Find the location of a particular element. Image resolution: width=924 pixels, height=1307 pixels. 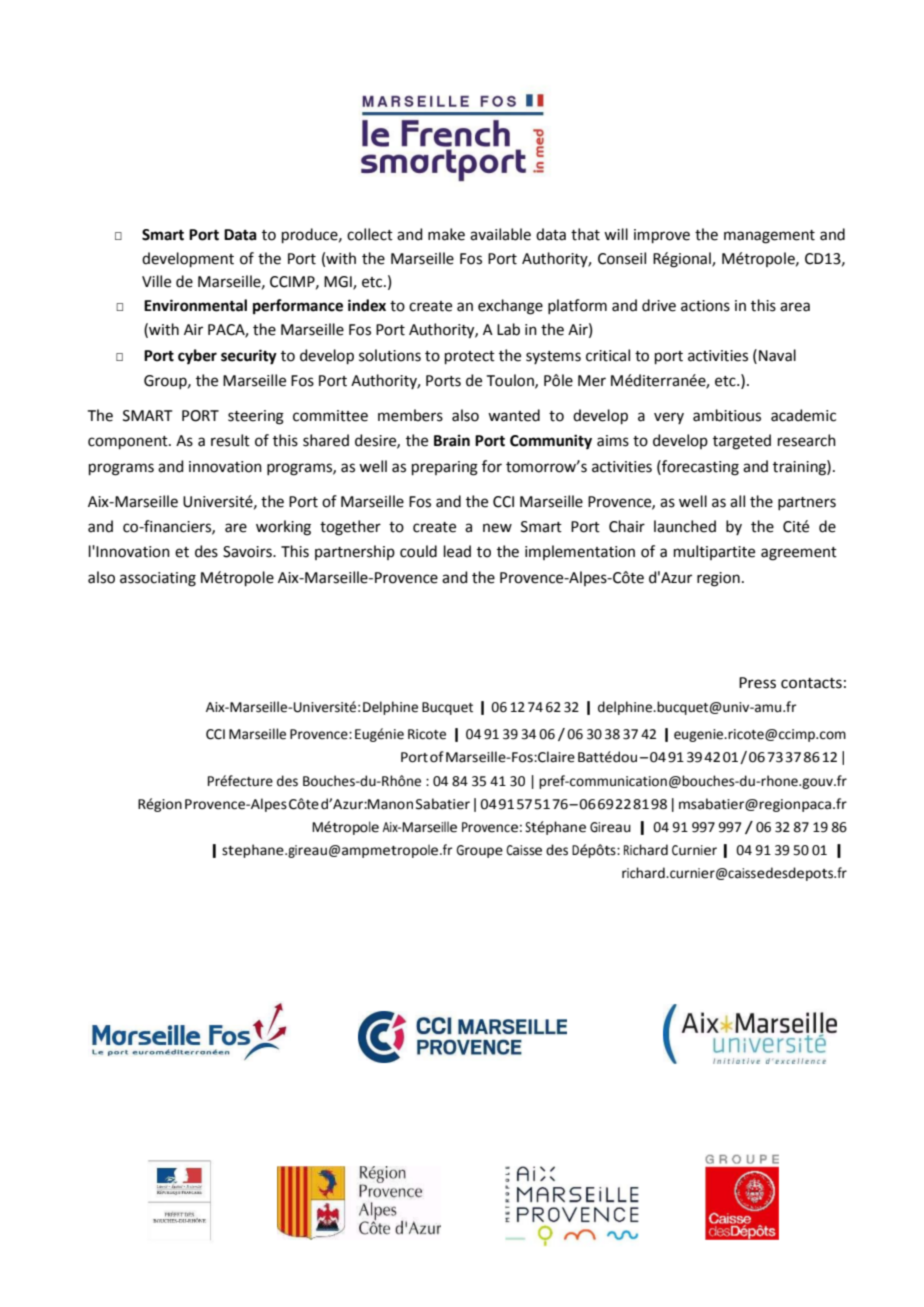

management is located at coordinates (769, 237).
